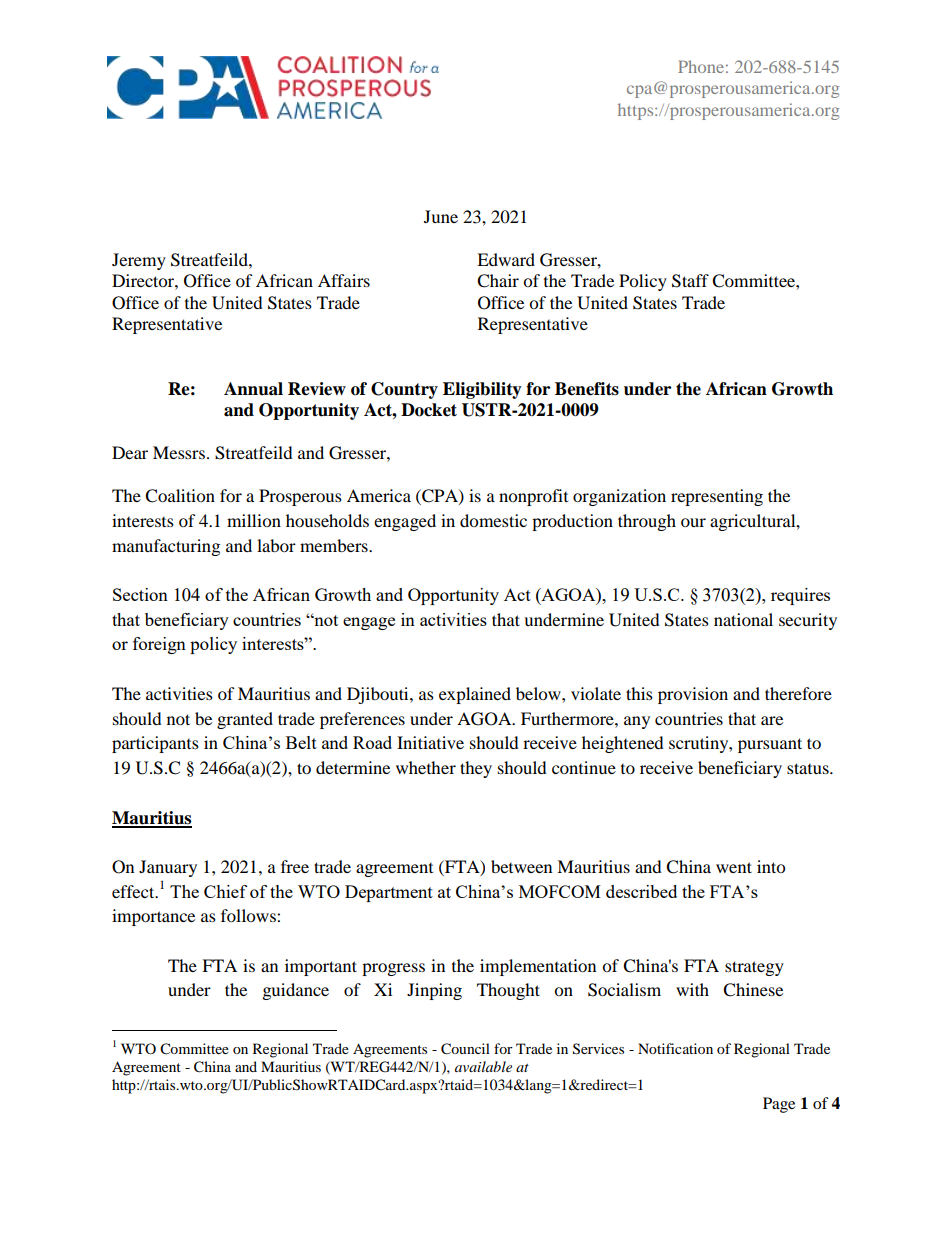 The image size is (952, 1233). What do you see at coordinates (296, 991) in the image?
I see `guidance` at bounding box center [296, 991].
